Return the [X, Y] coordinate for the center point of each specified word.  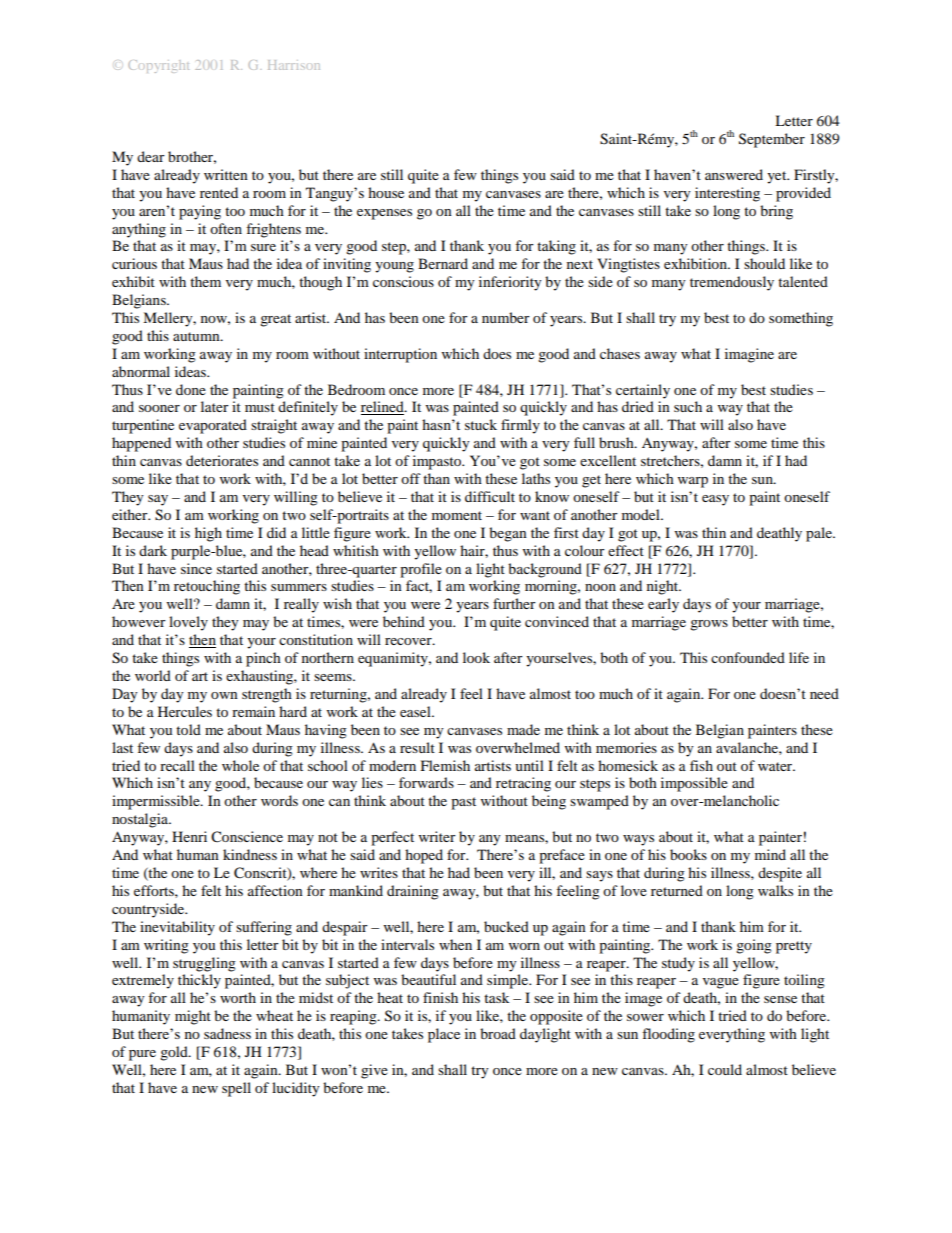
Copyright [158, 66]
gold [175, 1053]
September [772, 140]
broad [498, 1033]
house [386, 192]
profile [421, 570]
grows [709, 625]
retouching [207, 587]
